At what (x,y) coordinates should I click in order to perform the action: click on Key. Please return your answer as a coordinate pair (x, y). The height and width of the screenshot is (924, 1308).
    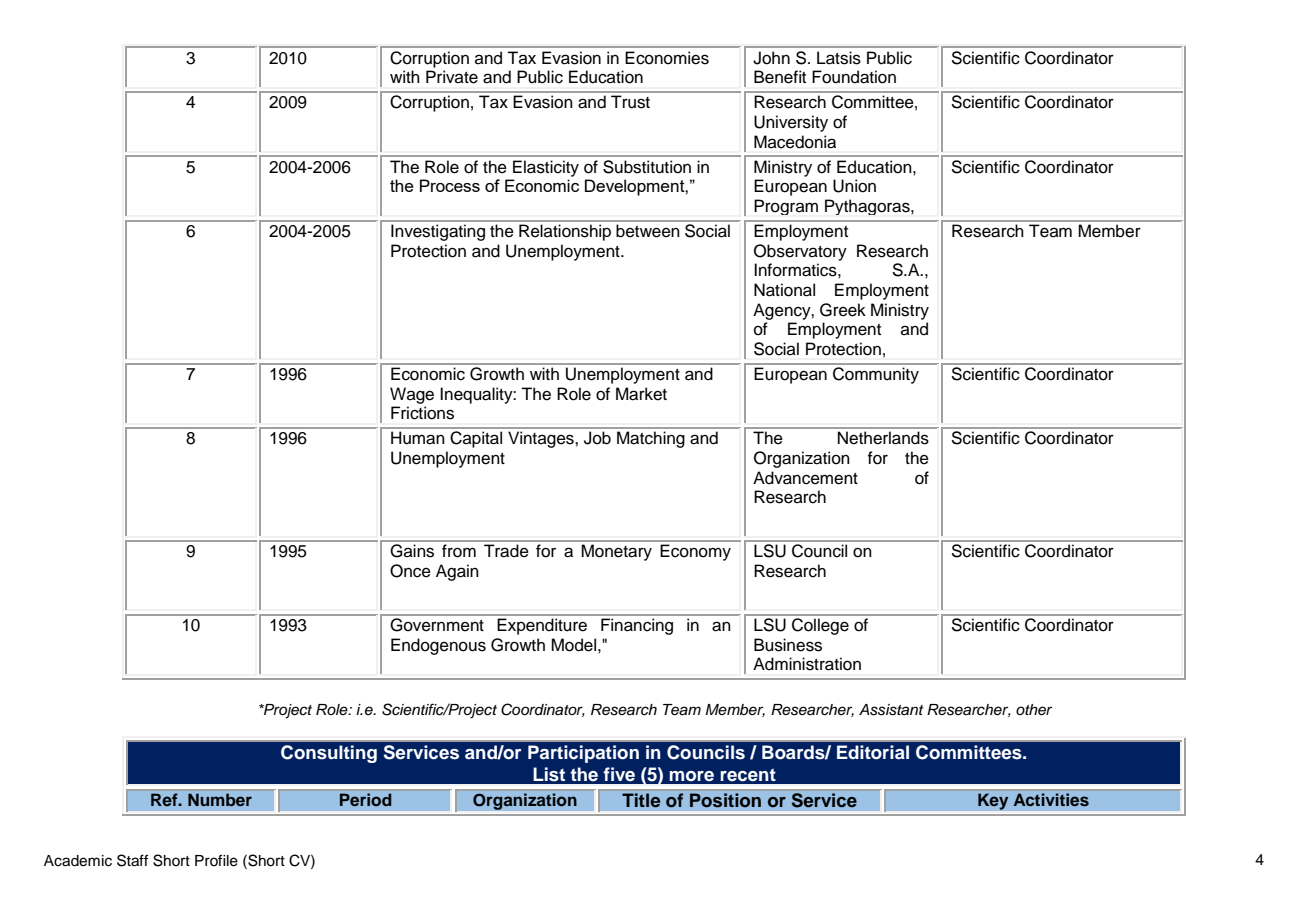
    Looking at the image, I should click on (993, 801).
